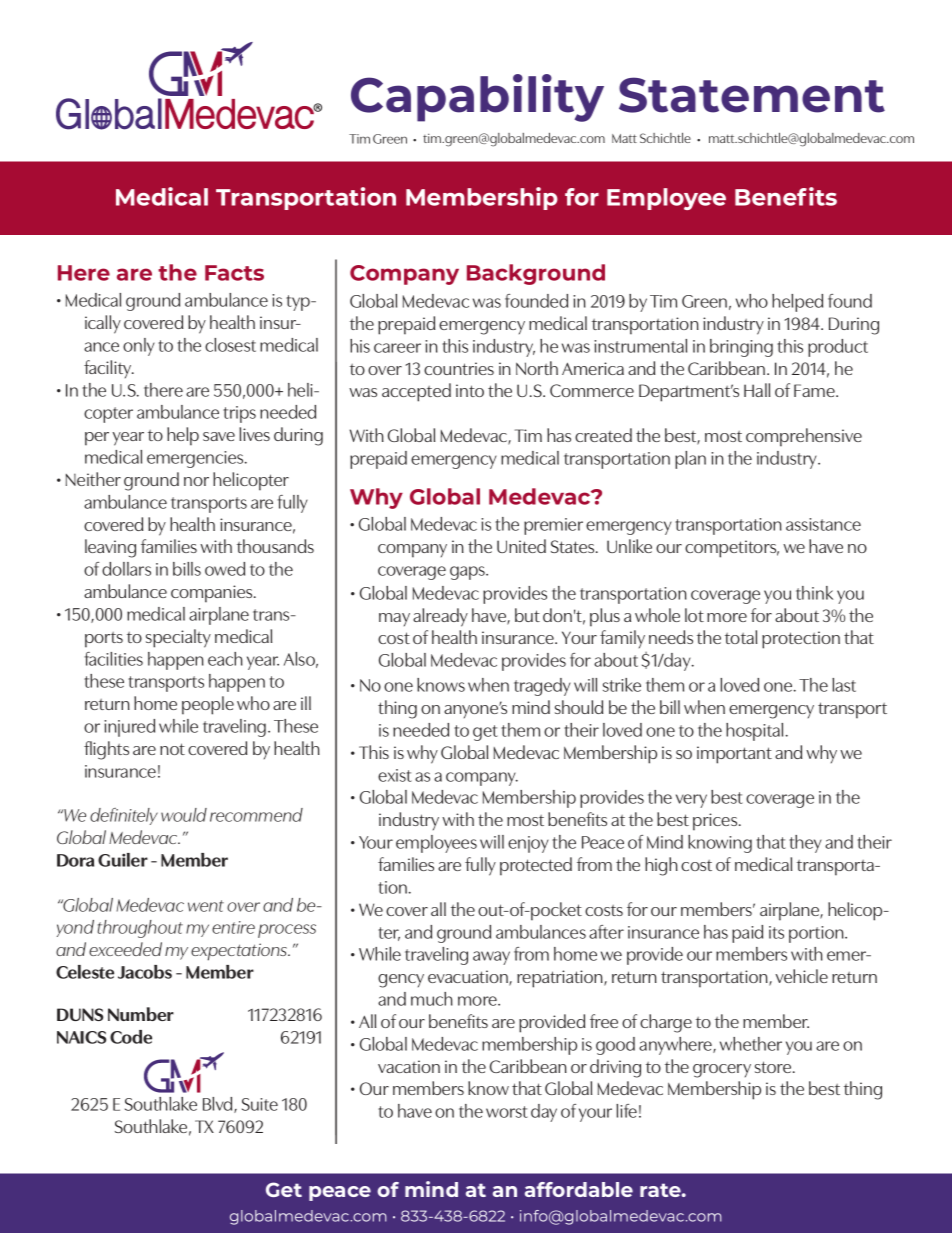  What do you see at coordinates (752, 95) in the screenshot?
I see `Statement` at bounding box center [752, 95].
